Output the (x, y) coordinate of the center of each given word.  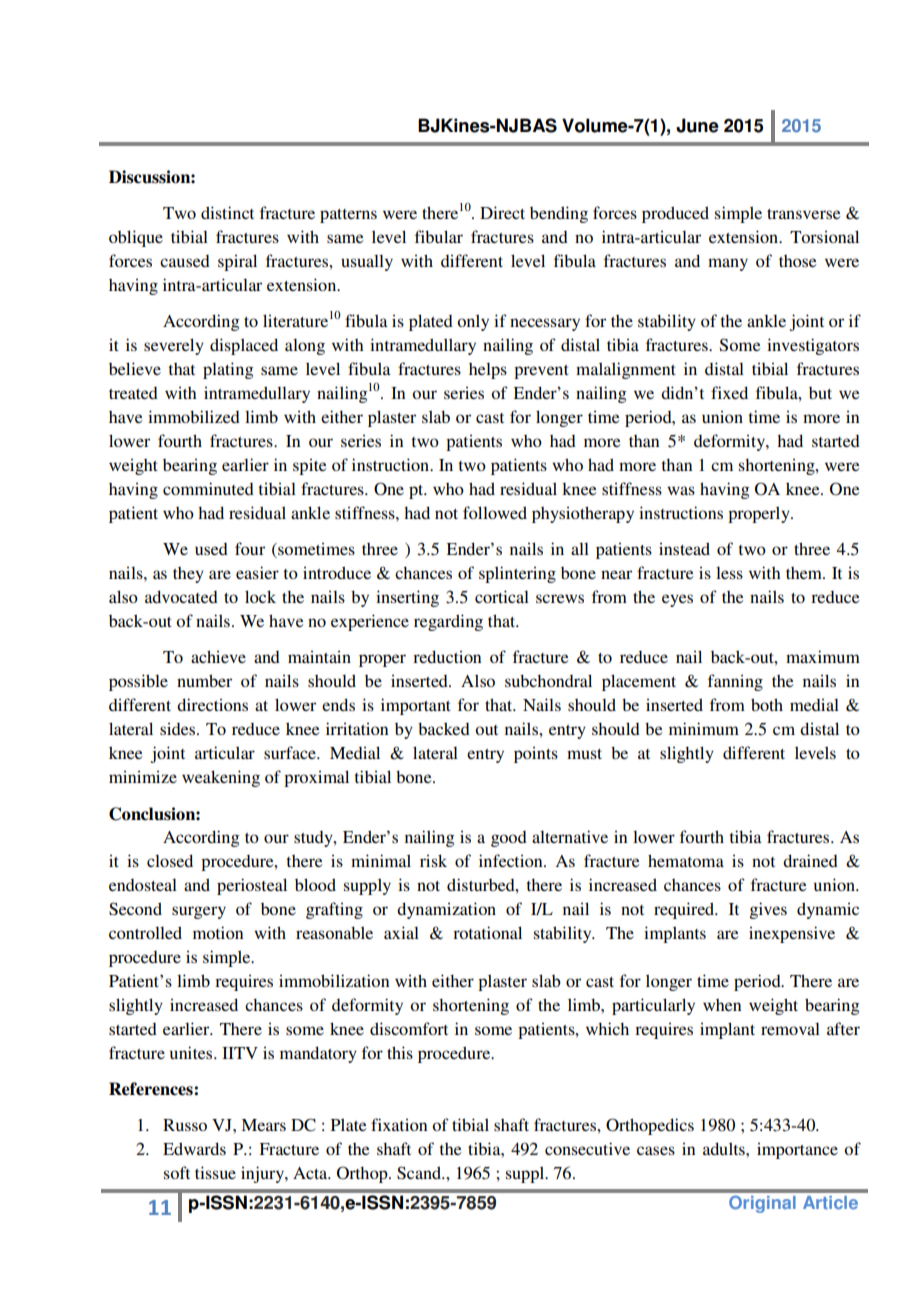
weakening (221, 778)
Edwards (194, 1148)
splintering (517, 574)
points (536, 754)
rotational (487, 932)
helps (488, 371)
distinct (227, 212)
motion (218, 932)
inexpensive (792, 934)
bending (559, 214)
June (697, 125)
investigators (813, 346)
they (188, 575)
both (767, 704)
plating (228, 370)
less (729, 573)
